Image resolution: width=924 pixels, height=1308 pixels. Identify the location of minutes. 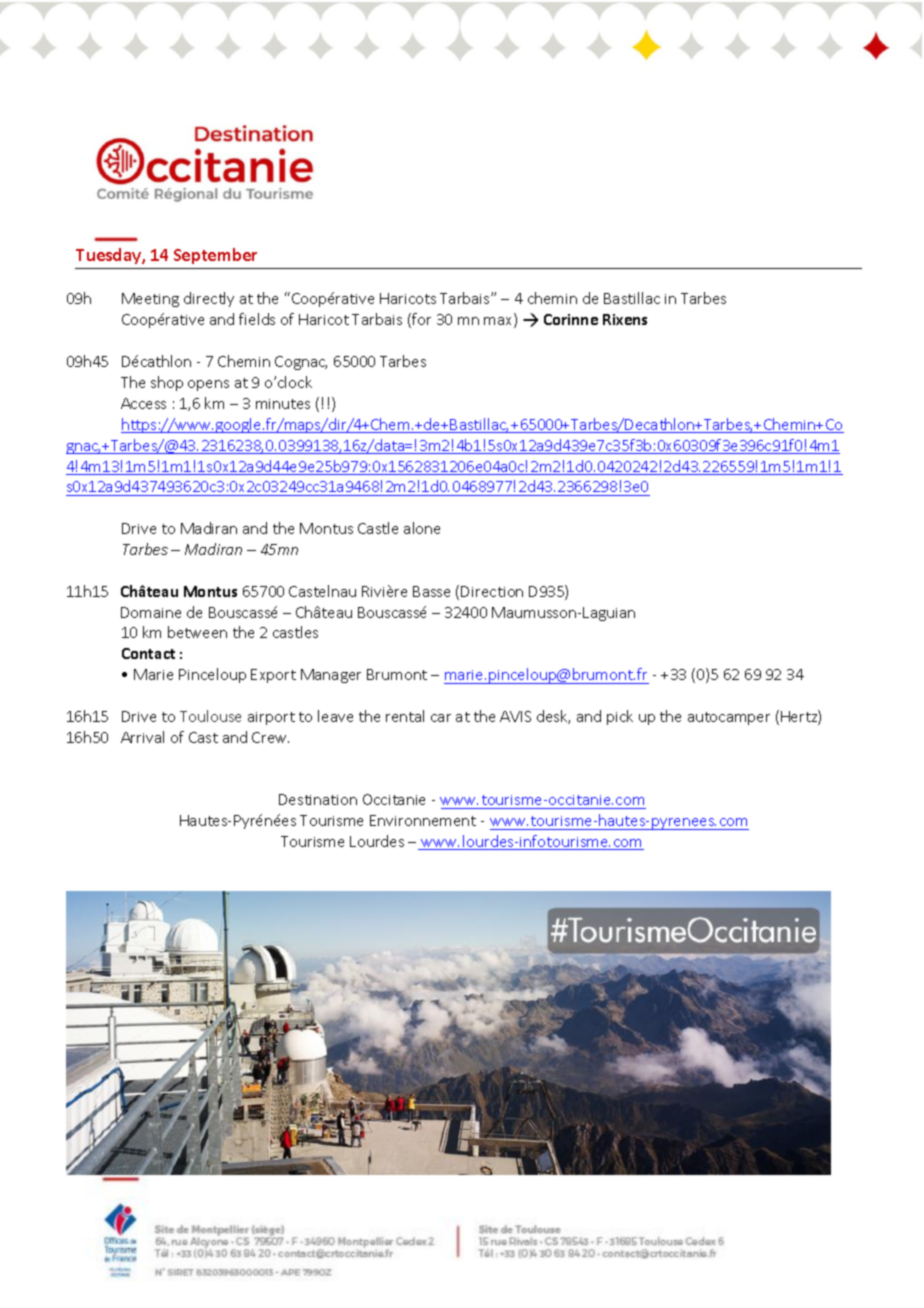
(283, 404).
